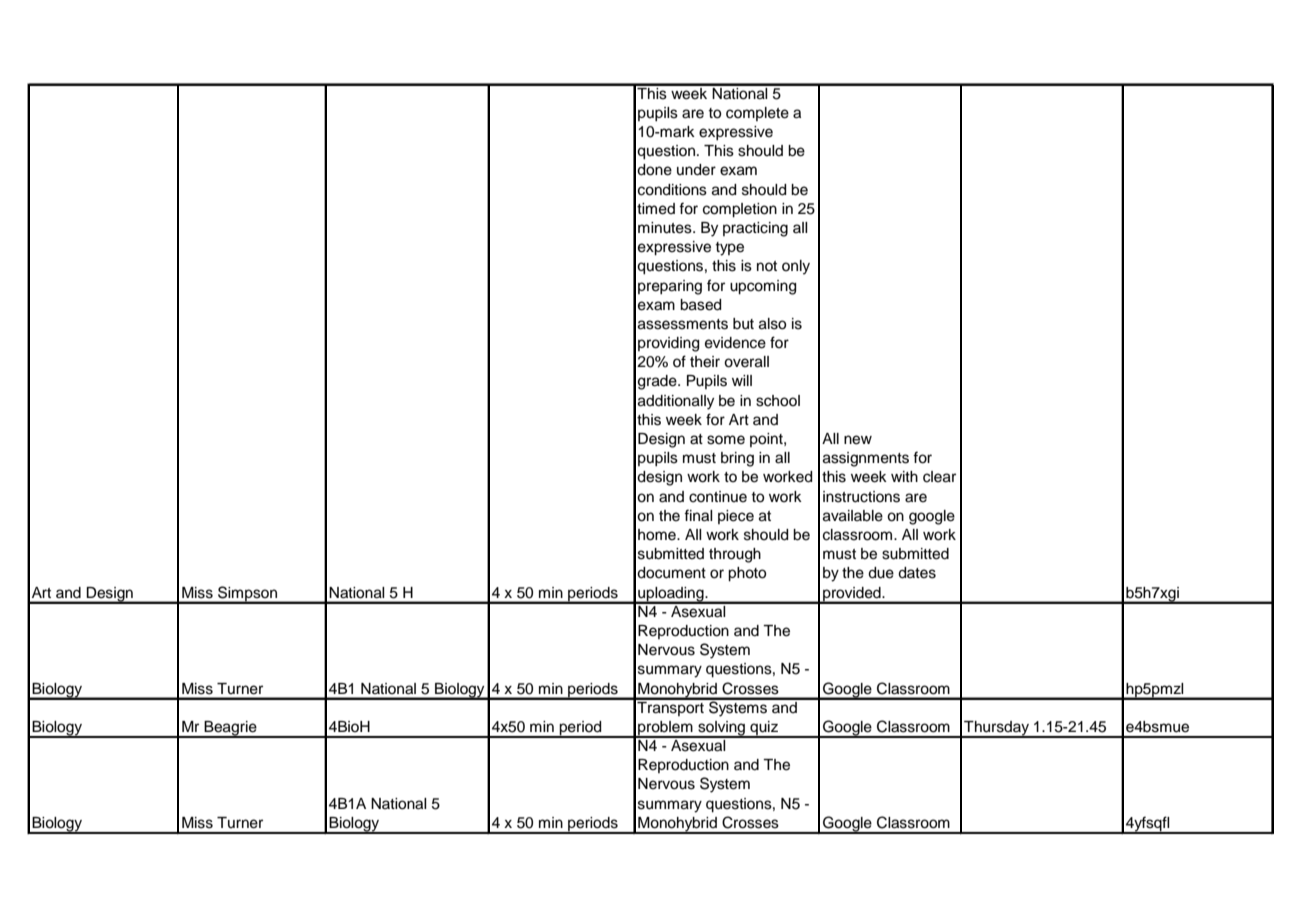  I want to click on school, so click(778, 401).
